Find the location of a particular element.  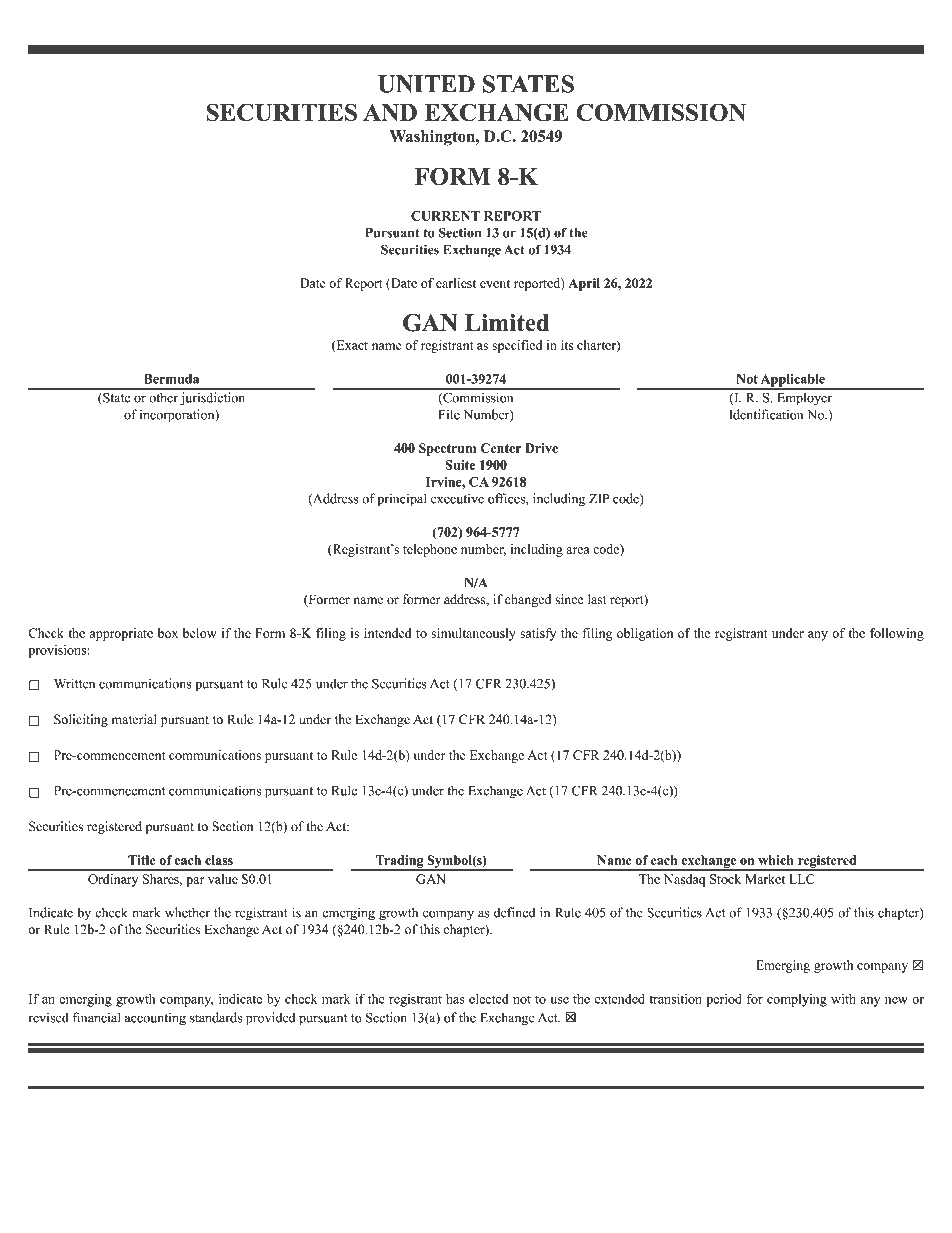

Identification is located at coordinates (766, 414).
